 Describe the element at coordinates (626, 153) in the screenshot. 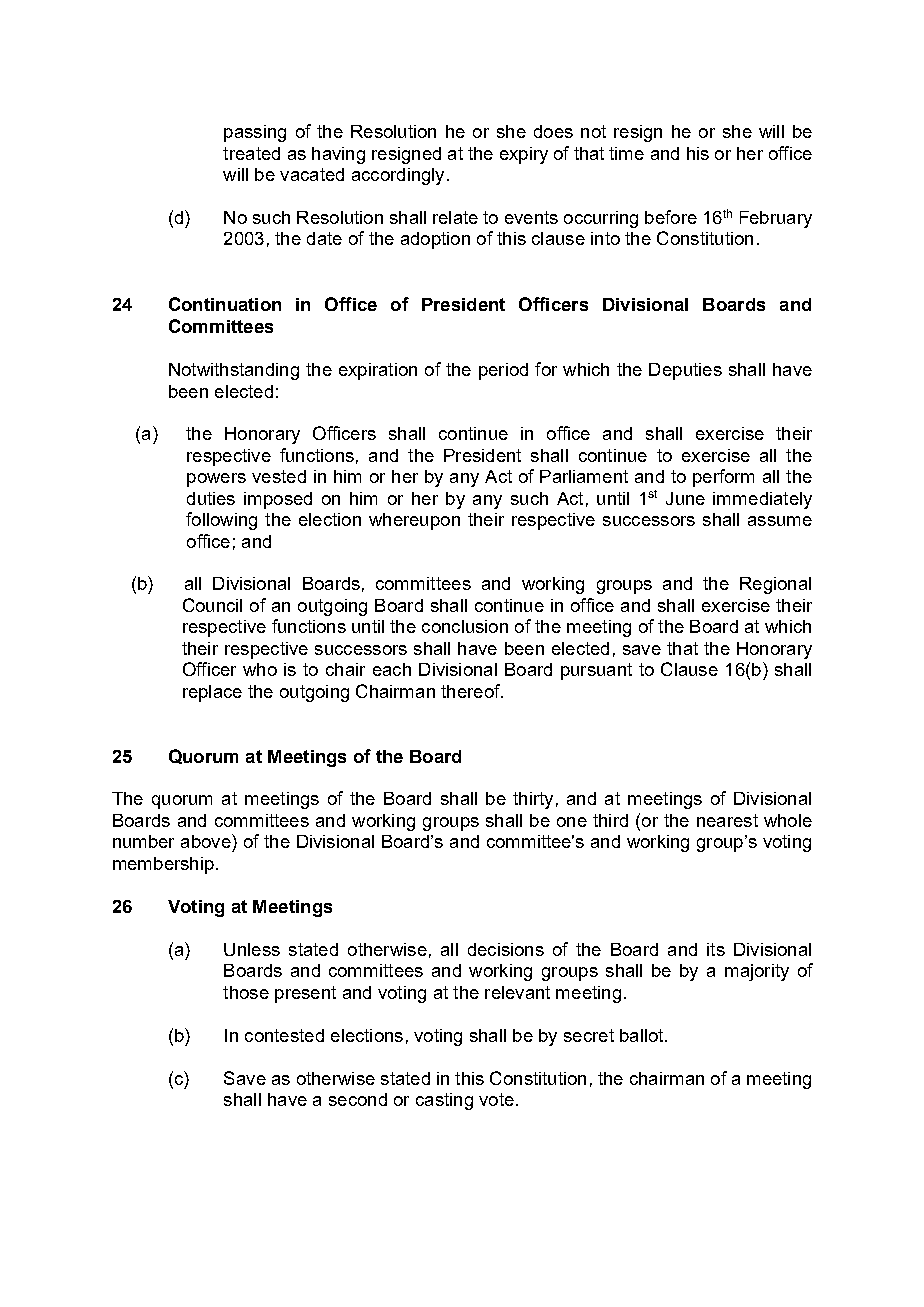

I see `time` at that location.
